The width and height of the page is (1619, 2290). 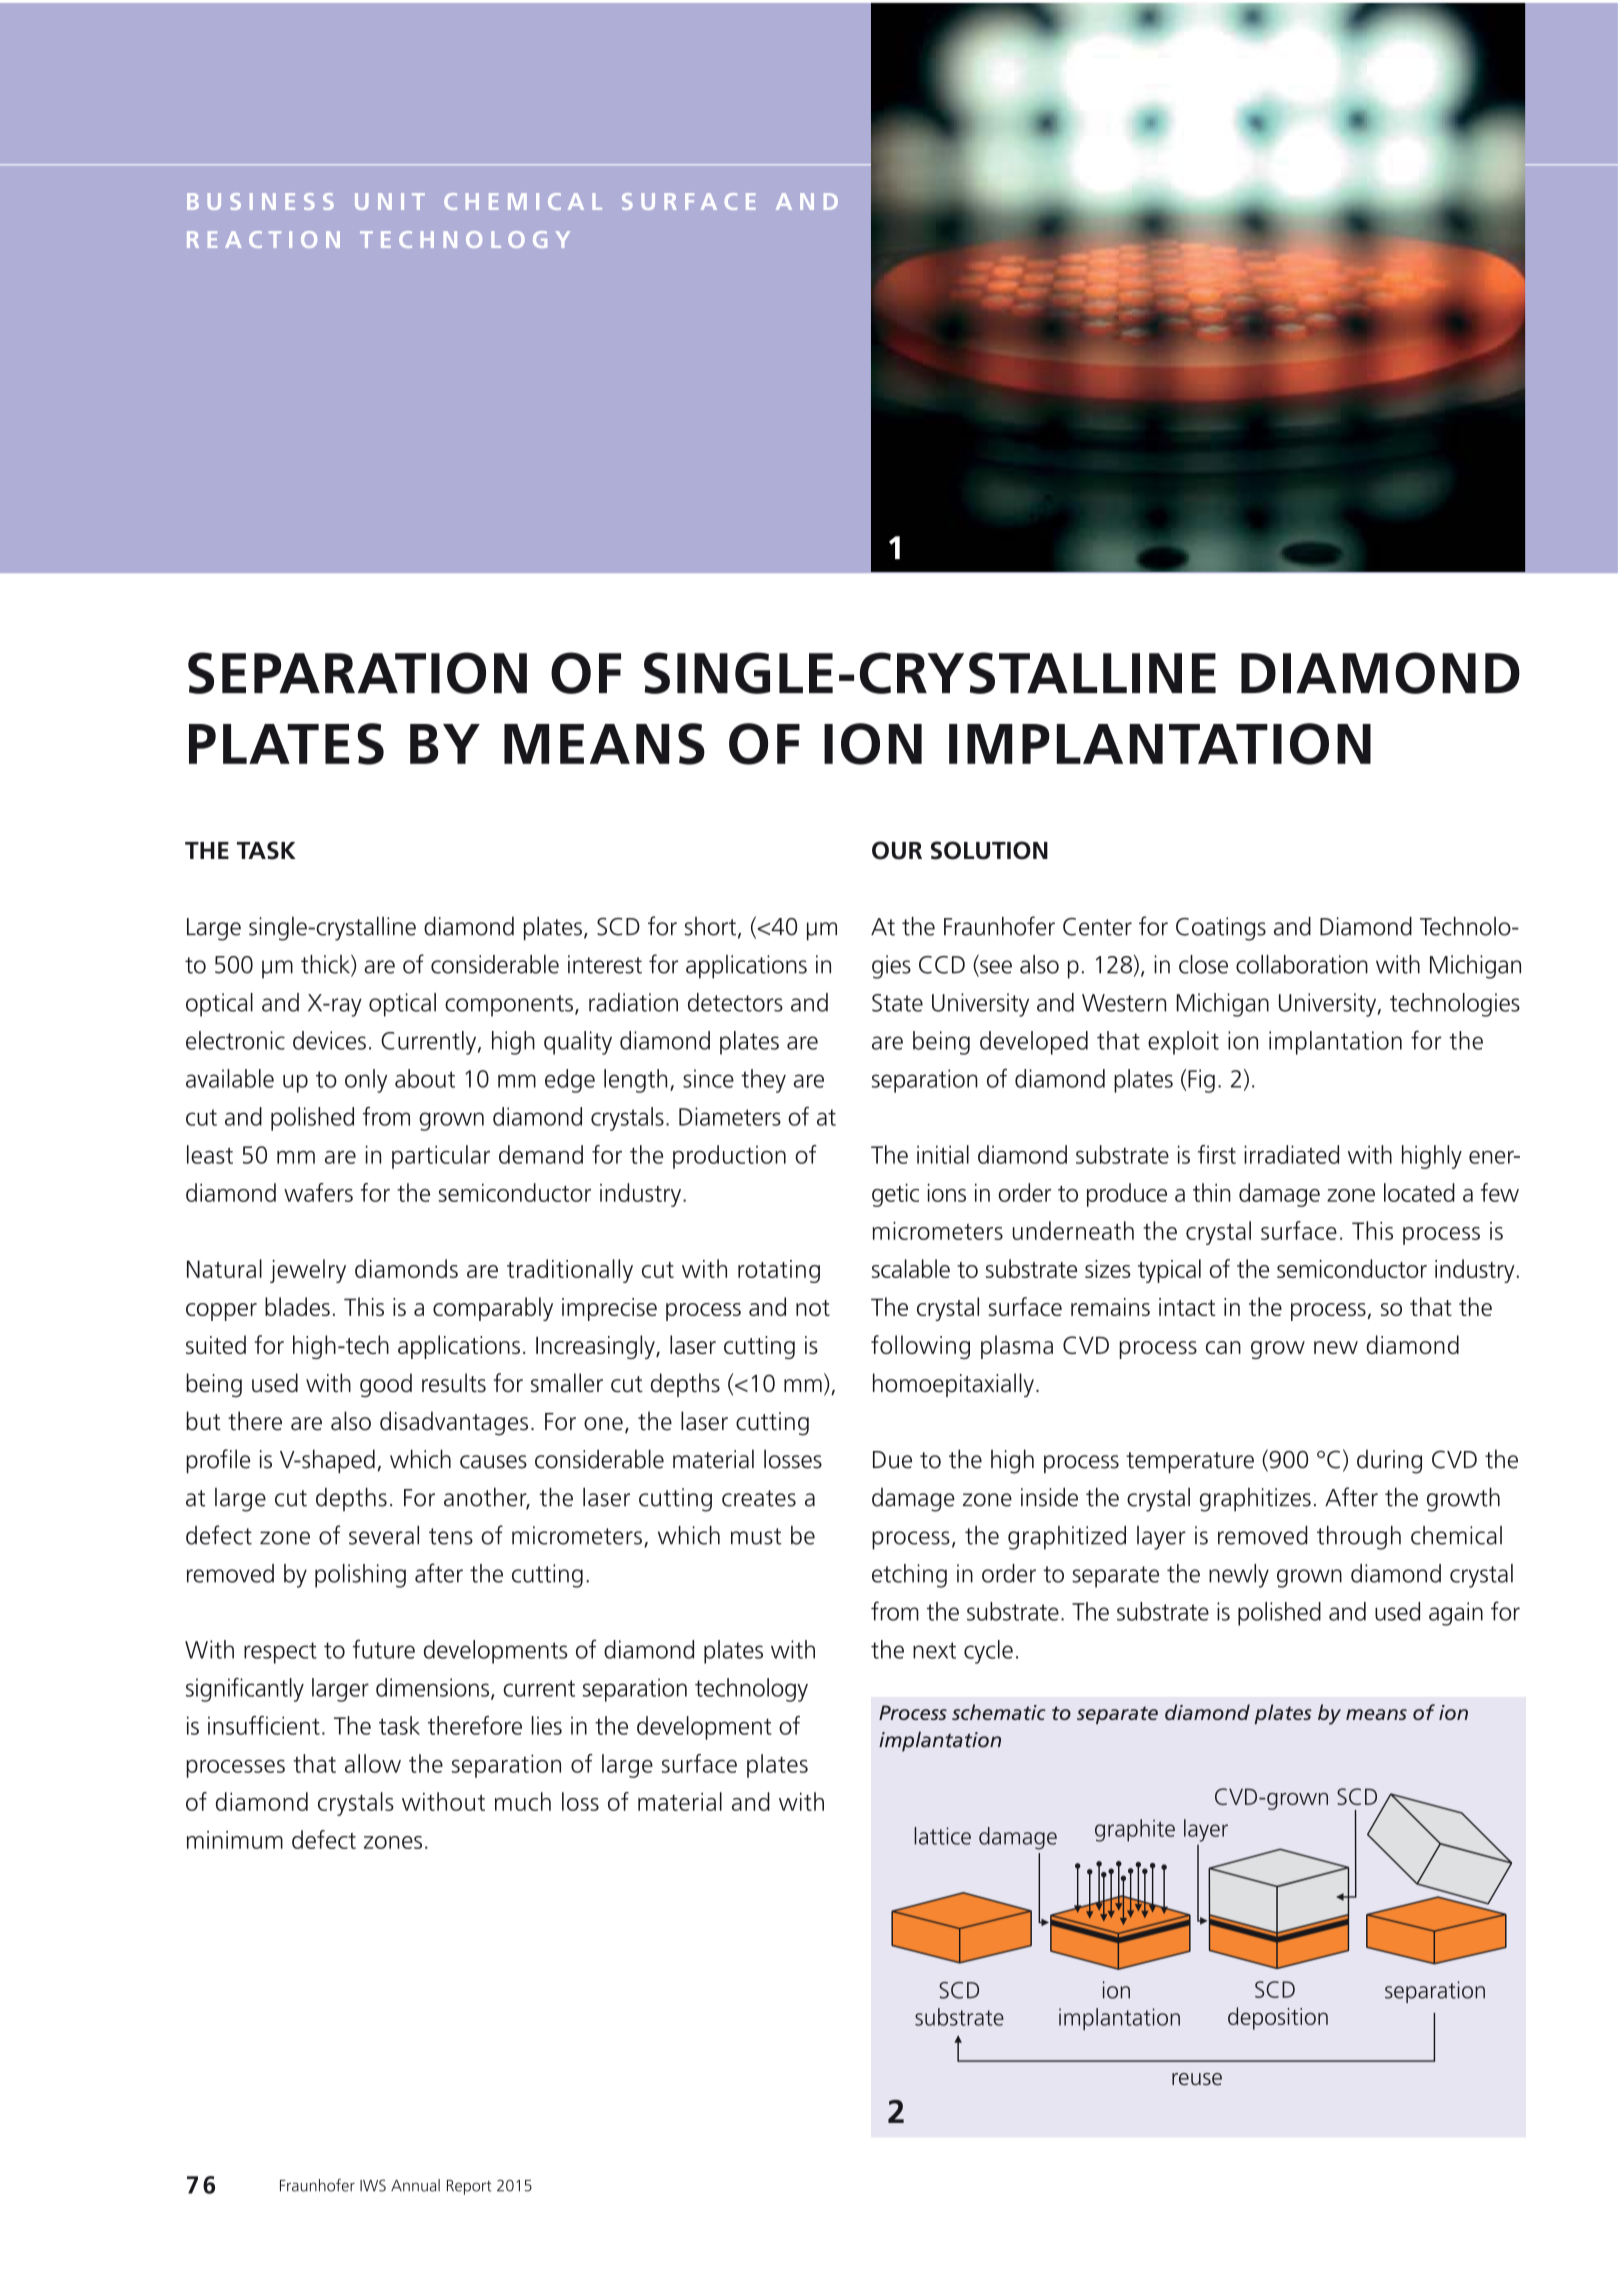 I want to click on REACTION, so click(x=263, y=239).
